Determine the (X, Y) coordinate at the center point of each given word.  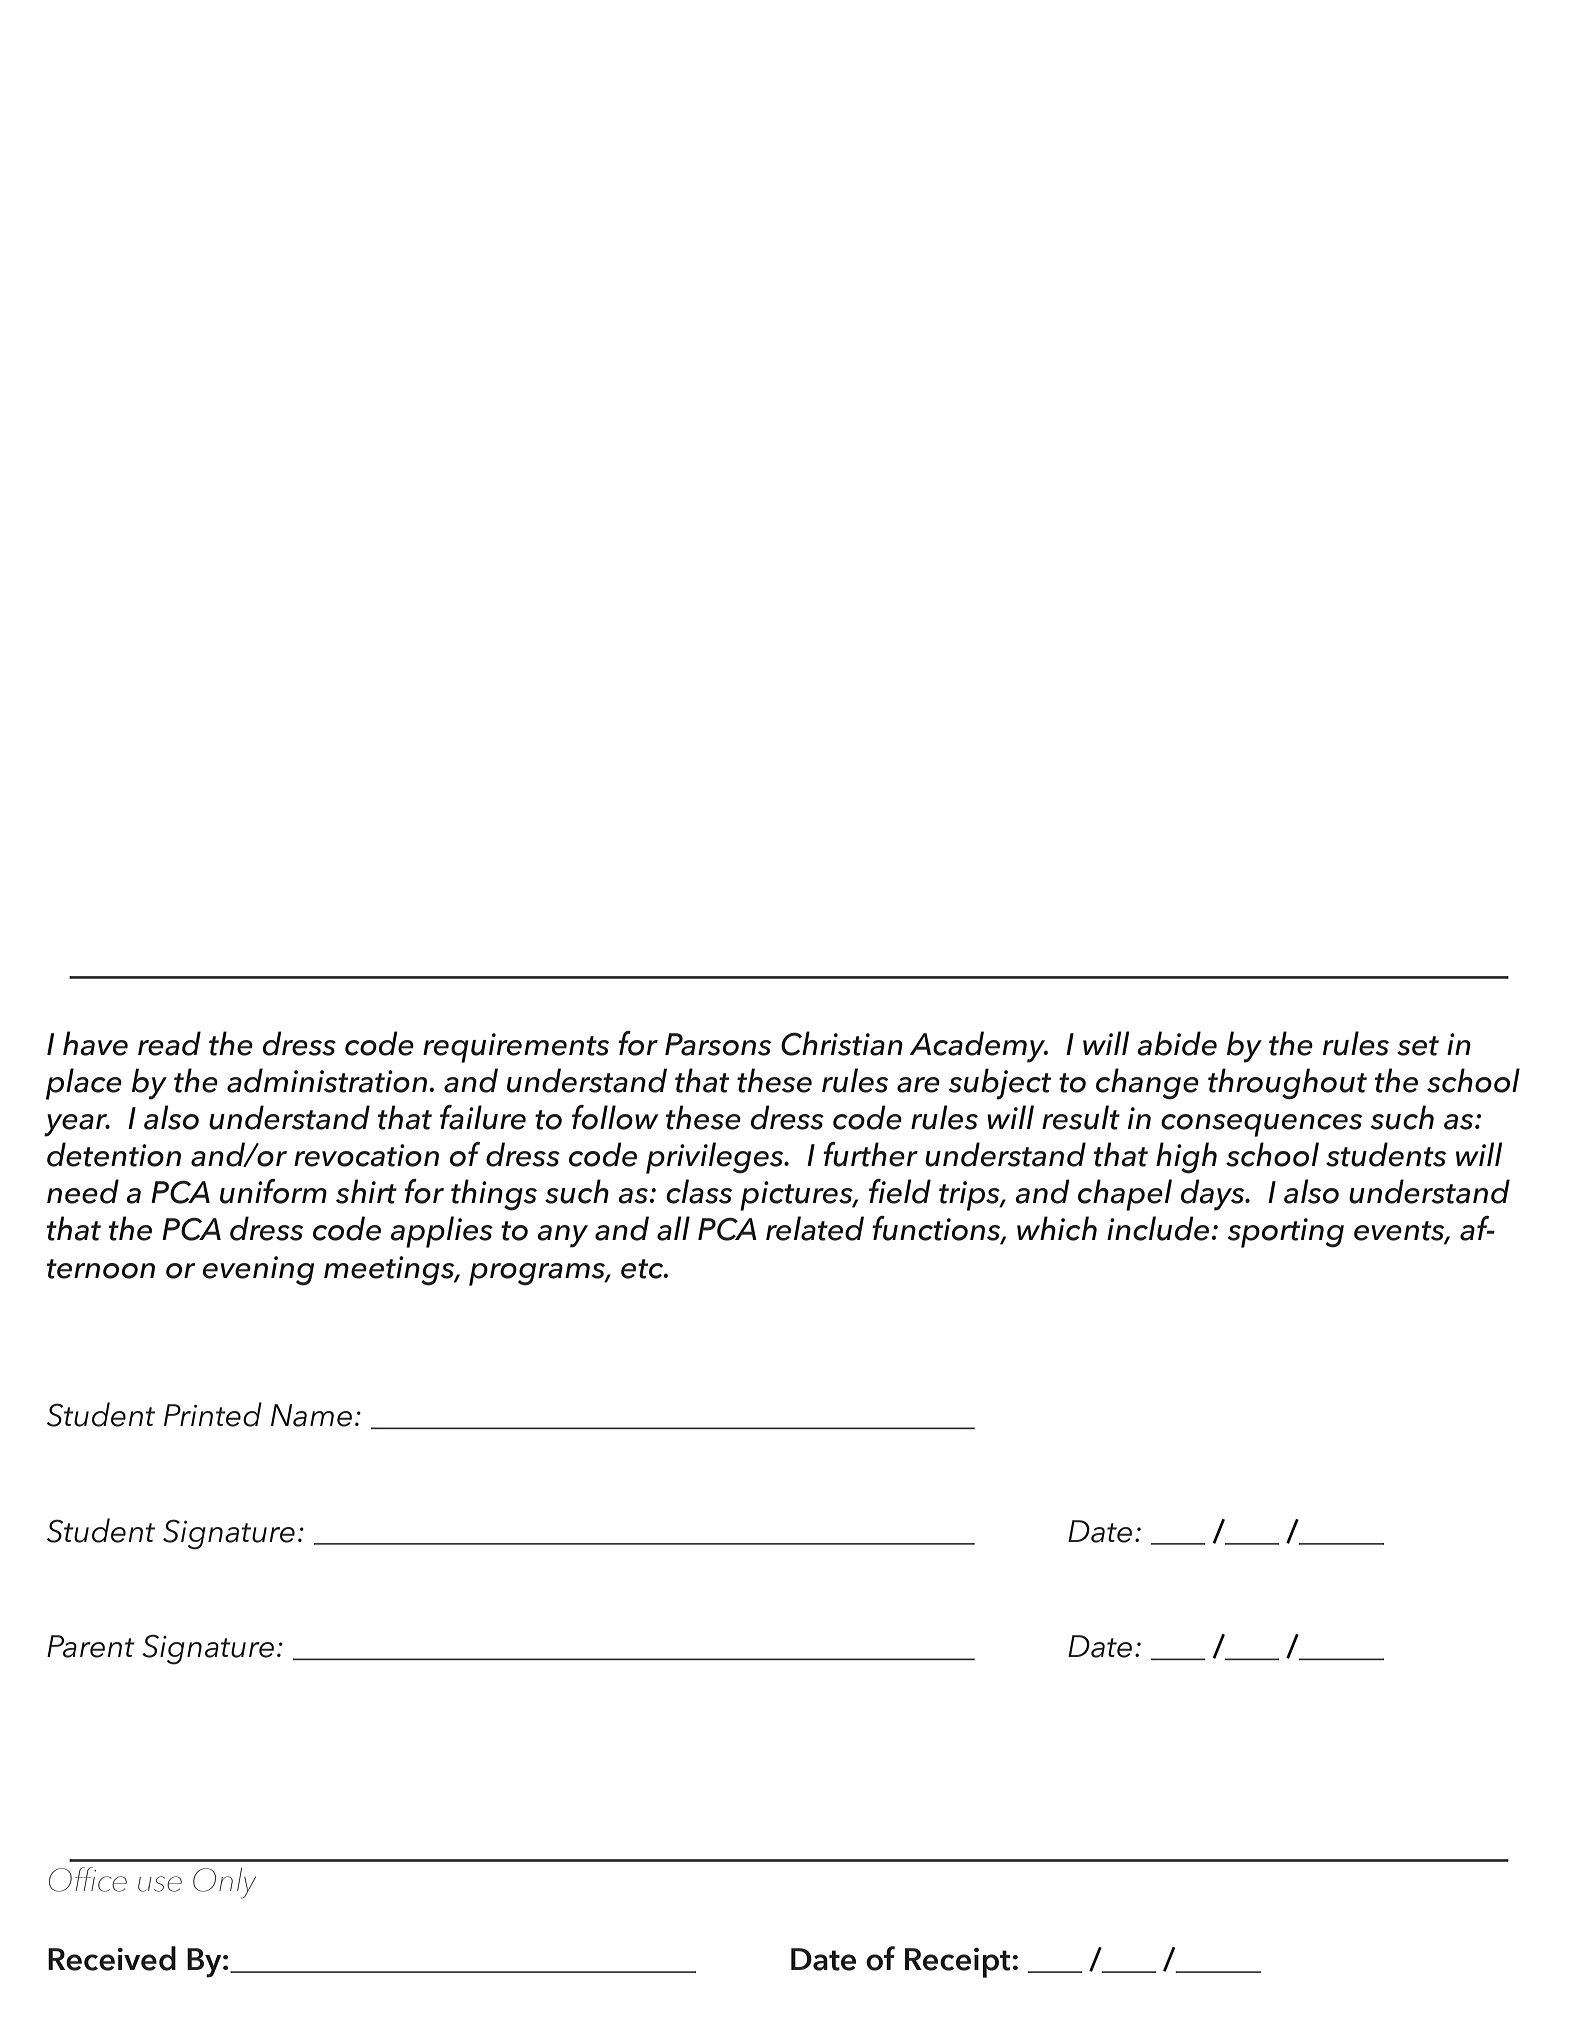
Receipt (959, 1962)
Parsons (718, 1044)
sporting (1285, 1233)
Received (112, 1958)
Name (311, 1415)
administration (327, 1080)
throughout (1287, 1084)
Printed (213, 1414)
